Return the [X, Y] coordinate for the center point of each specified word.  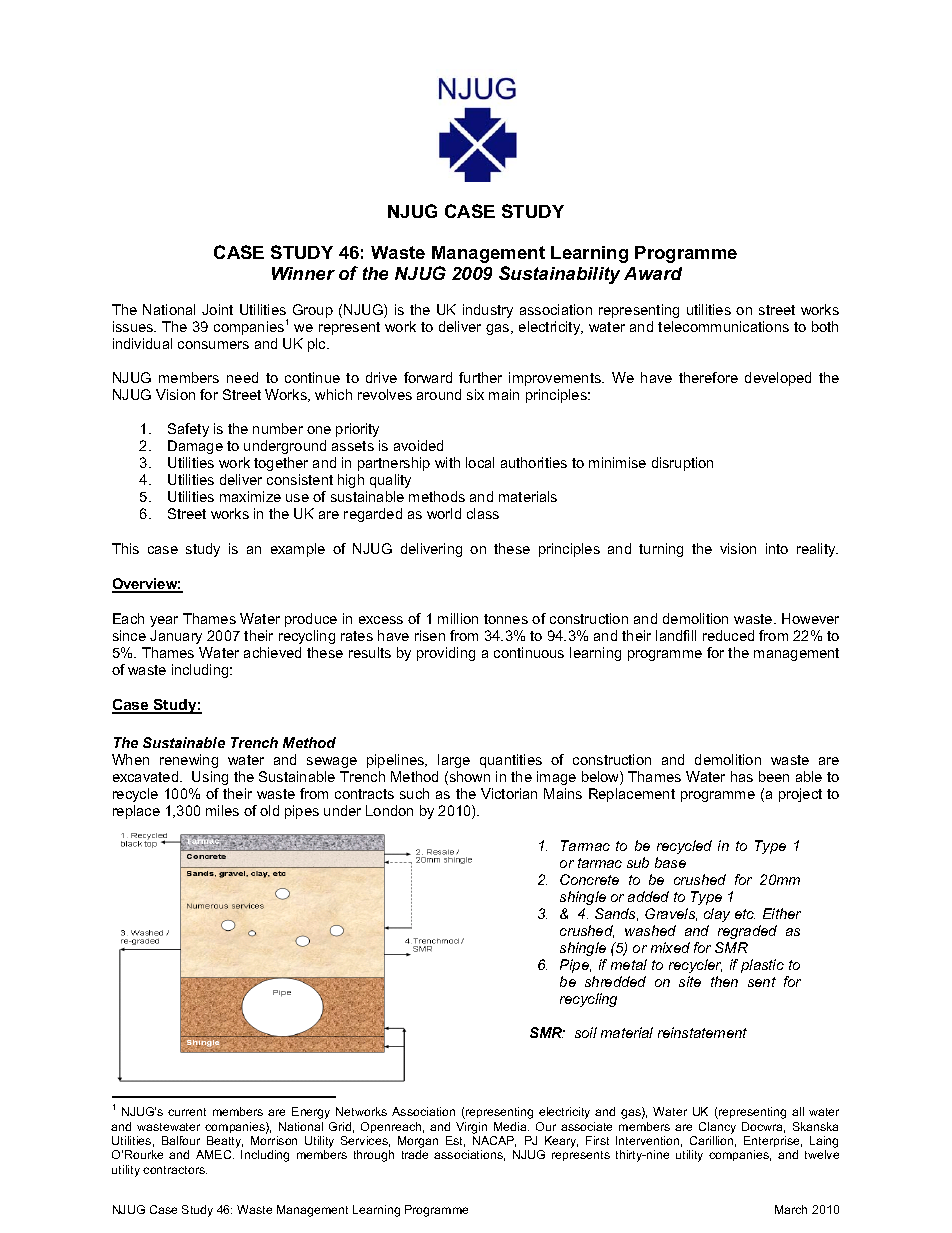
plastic [762, 966]
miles [222, 810]
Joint [217, 309]
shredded [615, 981]
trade [415, 1154]
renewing [189, 761]
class [483, 513]
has [742, 776]
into [777, 548]
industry [488, 311]
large [454, 761]
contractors [175, 1170]
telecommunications [723, 326]
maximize [250, 496]
